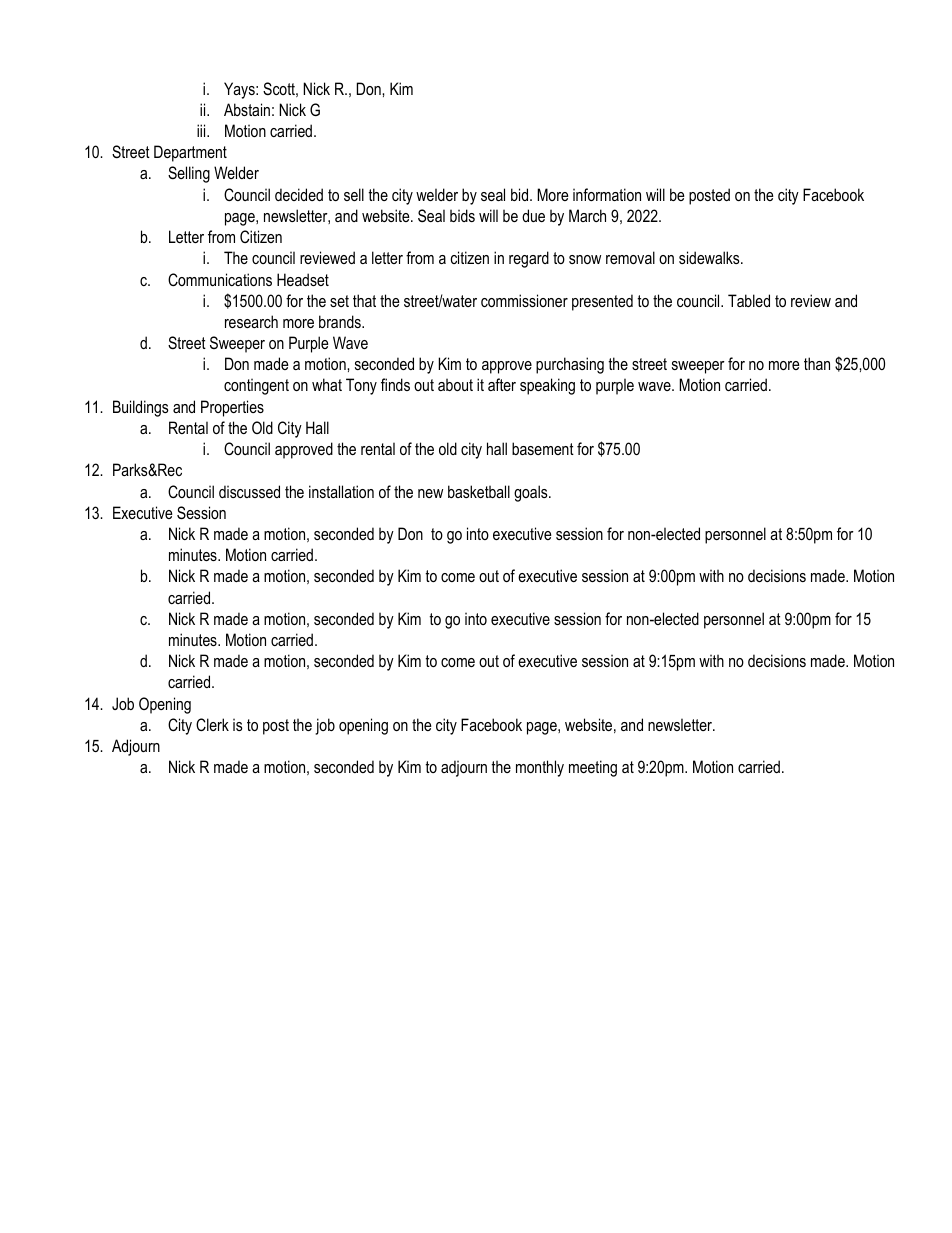 This page has width=952, height=1233. What do you see at coordinates (220, 279) in the page?
I see `Communications` at bounding box center [220, 279].
